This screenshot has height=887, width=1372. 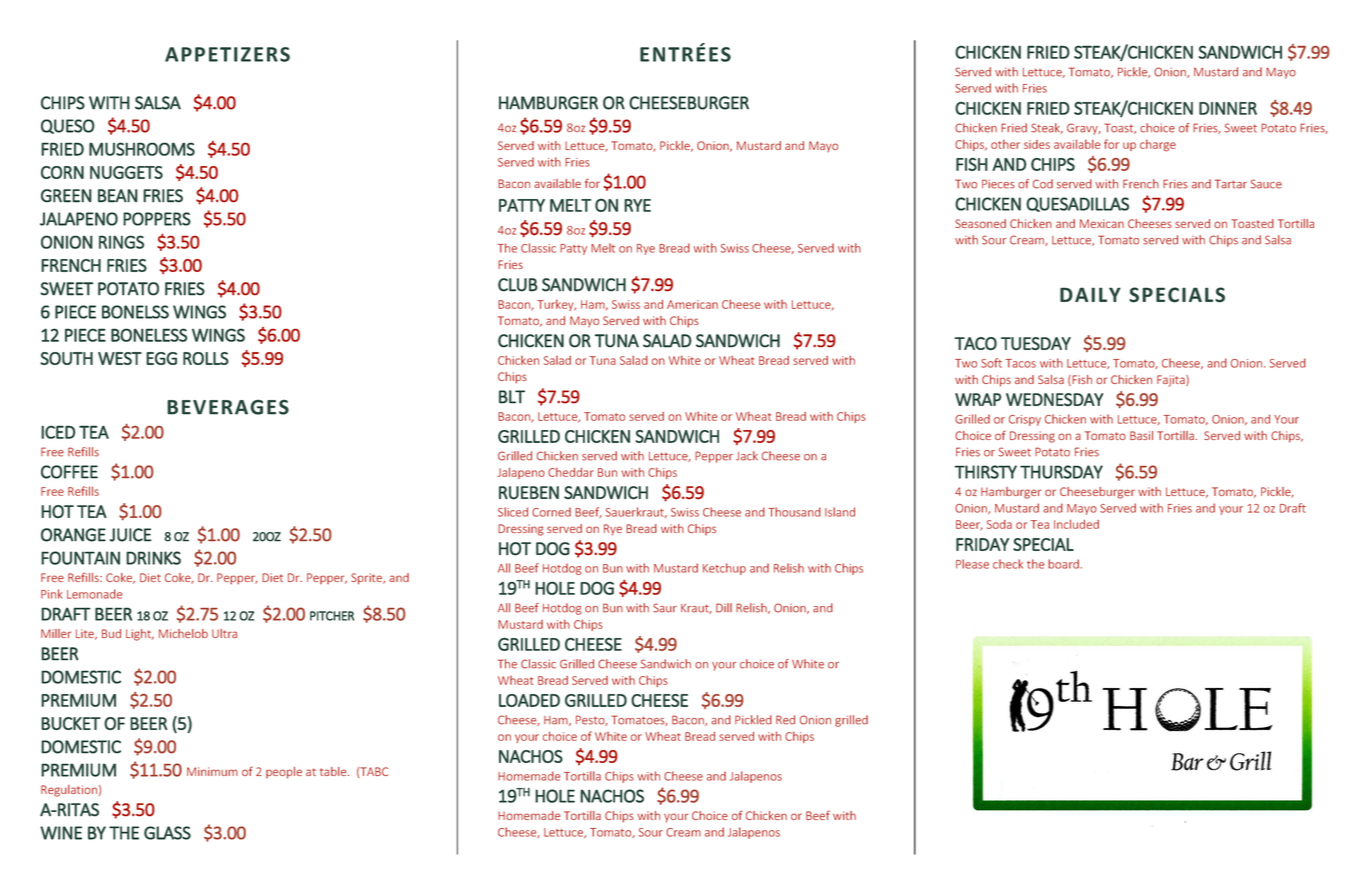 I want to click on Jack, so click(x=747, y=456).
